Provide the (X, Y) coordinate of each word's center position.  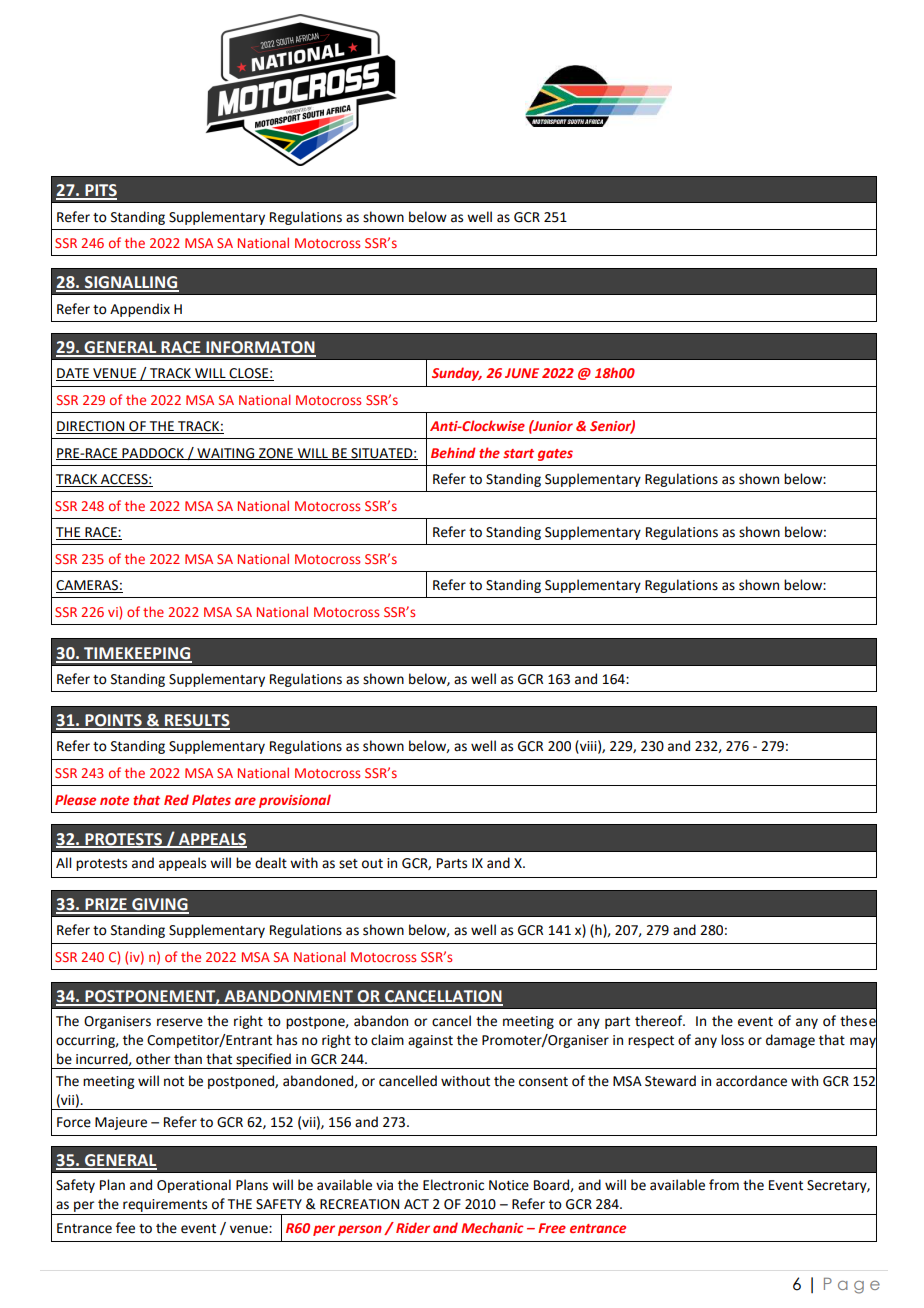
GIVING (159, 905)
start (518, 453)
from (724, 1185)
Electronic (453, 1185)
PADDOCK (153, 454)
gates (555, 455)
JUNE (522, 373)
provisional (295, 801)
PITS (100, 191)
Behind (453, 452)
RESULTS (196, 721)
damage (790, 1041)
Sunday (457, 374)
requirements (165, 1205)
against (430, 1041)
